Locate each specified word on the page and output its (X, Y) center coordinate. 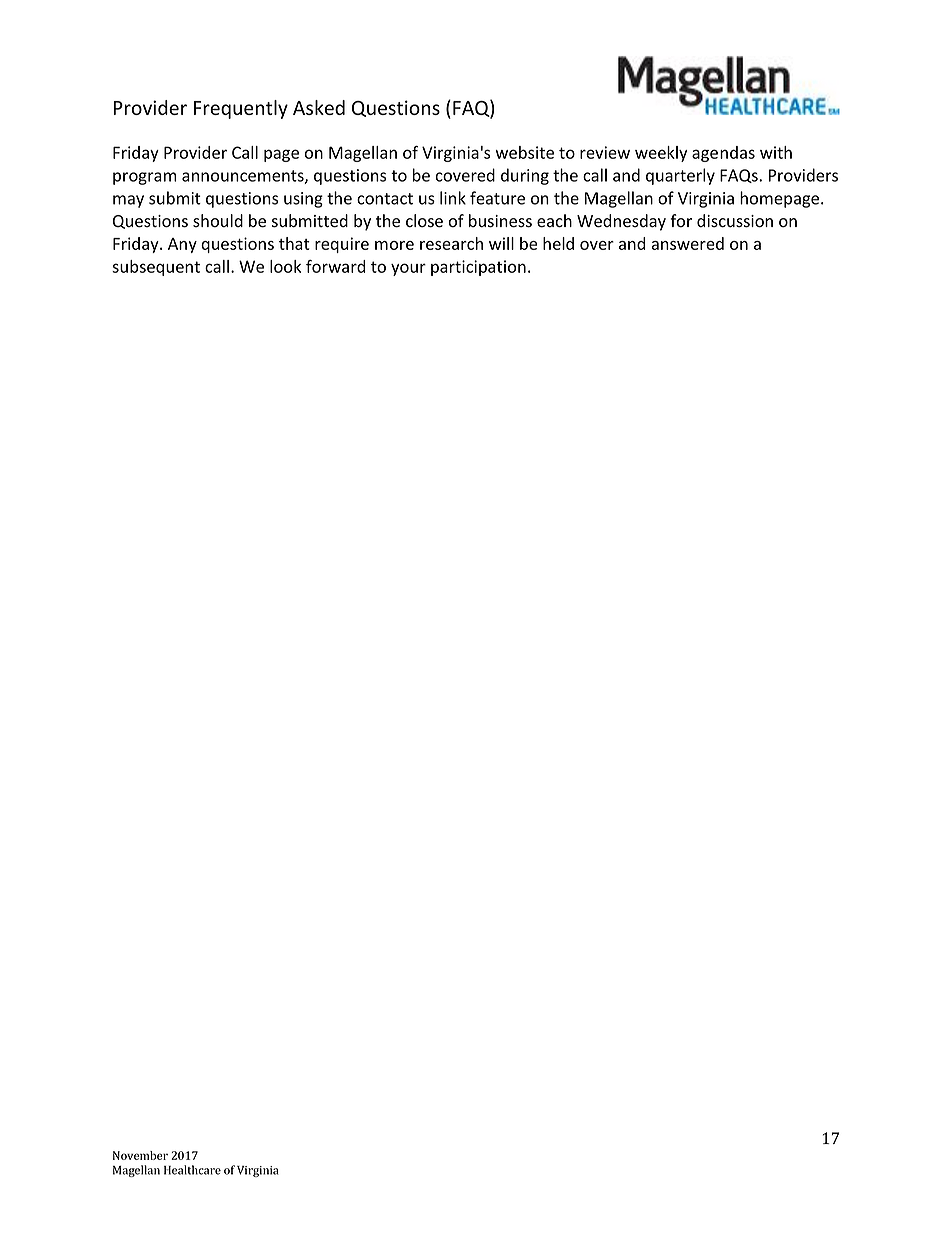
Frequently (241, 109)
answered (688, 243)
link (453, 198)
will (501, 243)
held (558, 243)
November (140, 1155)
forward (336, 266)
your (408, 269)
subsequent (156, 268)
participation (478, 268)
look (285, 266)
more (394, 245)
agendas (723, 154)
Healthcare (192, 1170)
